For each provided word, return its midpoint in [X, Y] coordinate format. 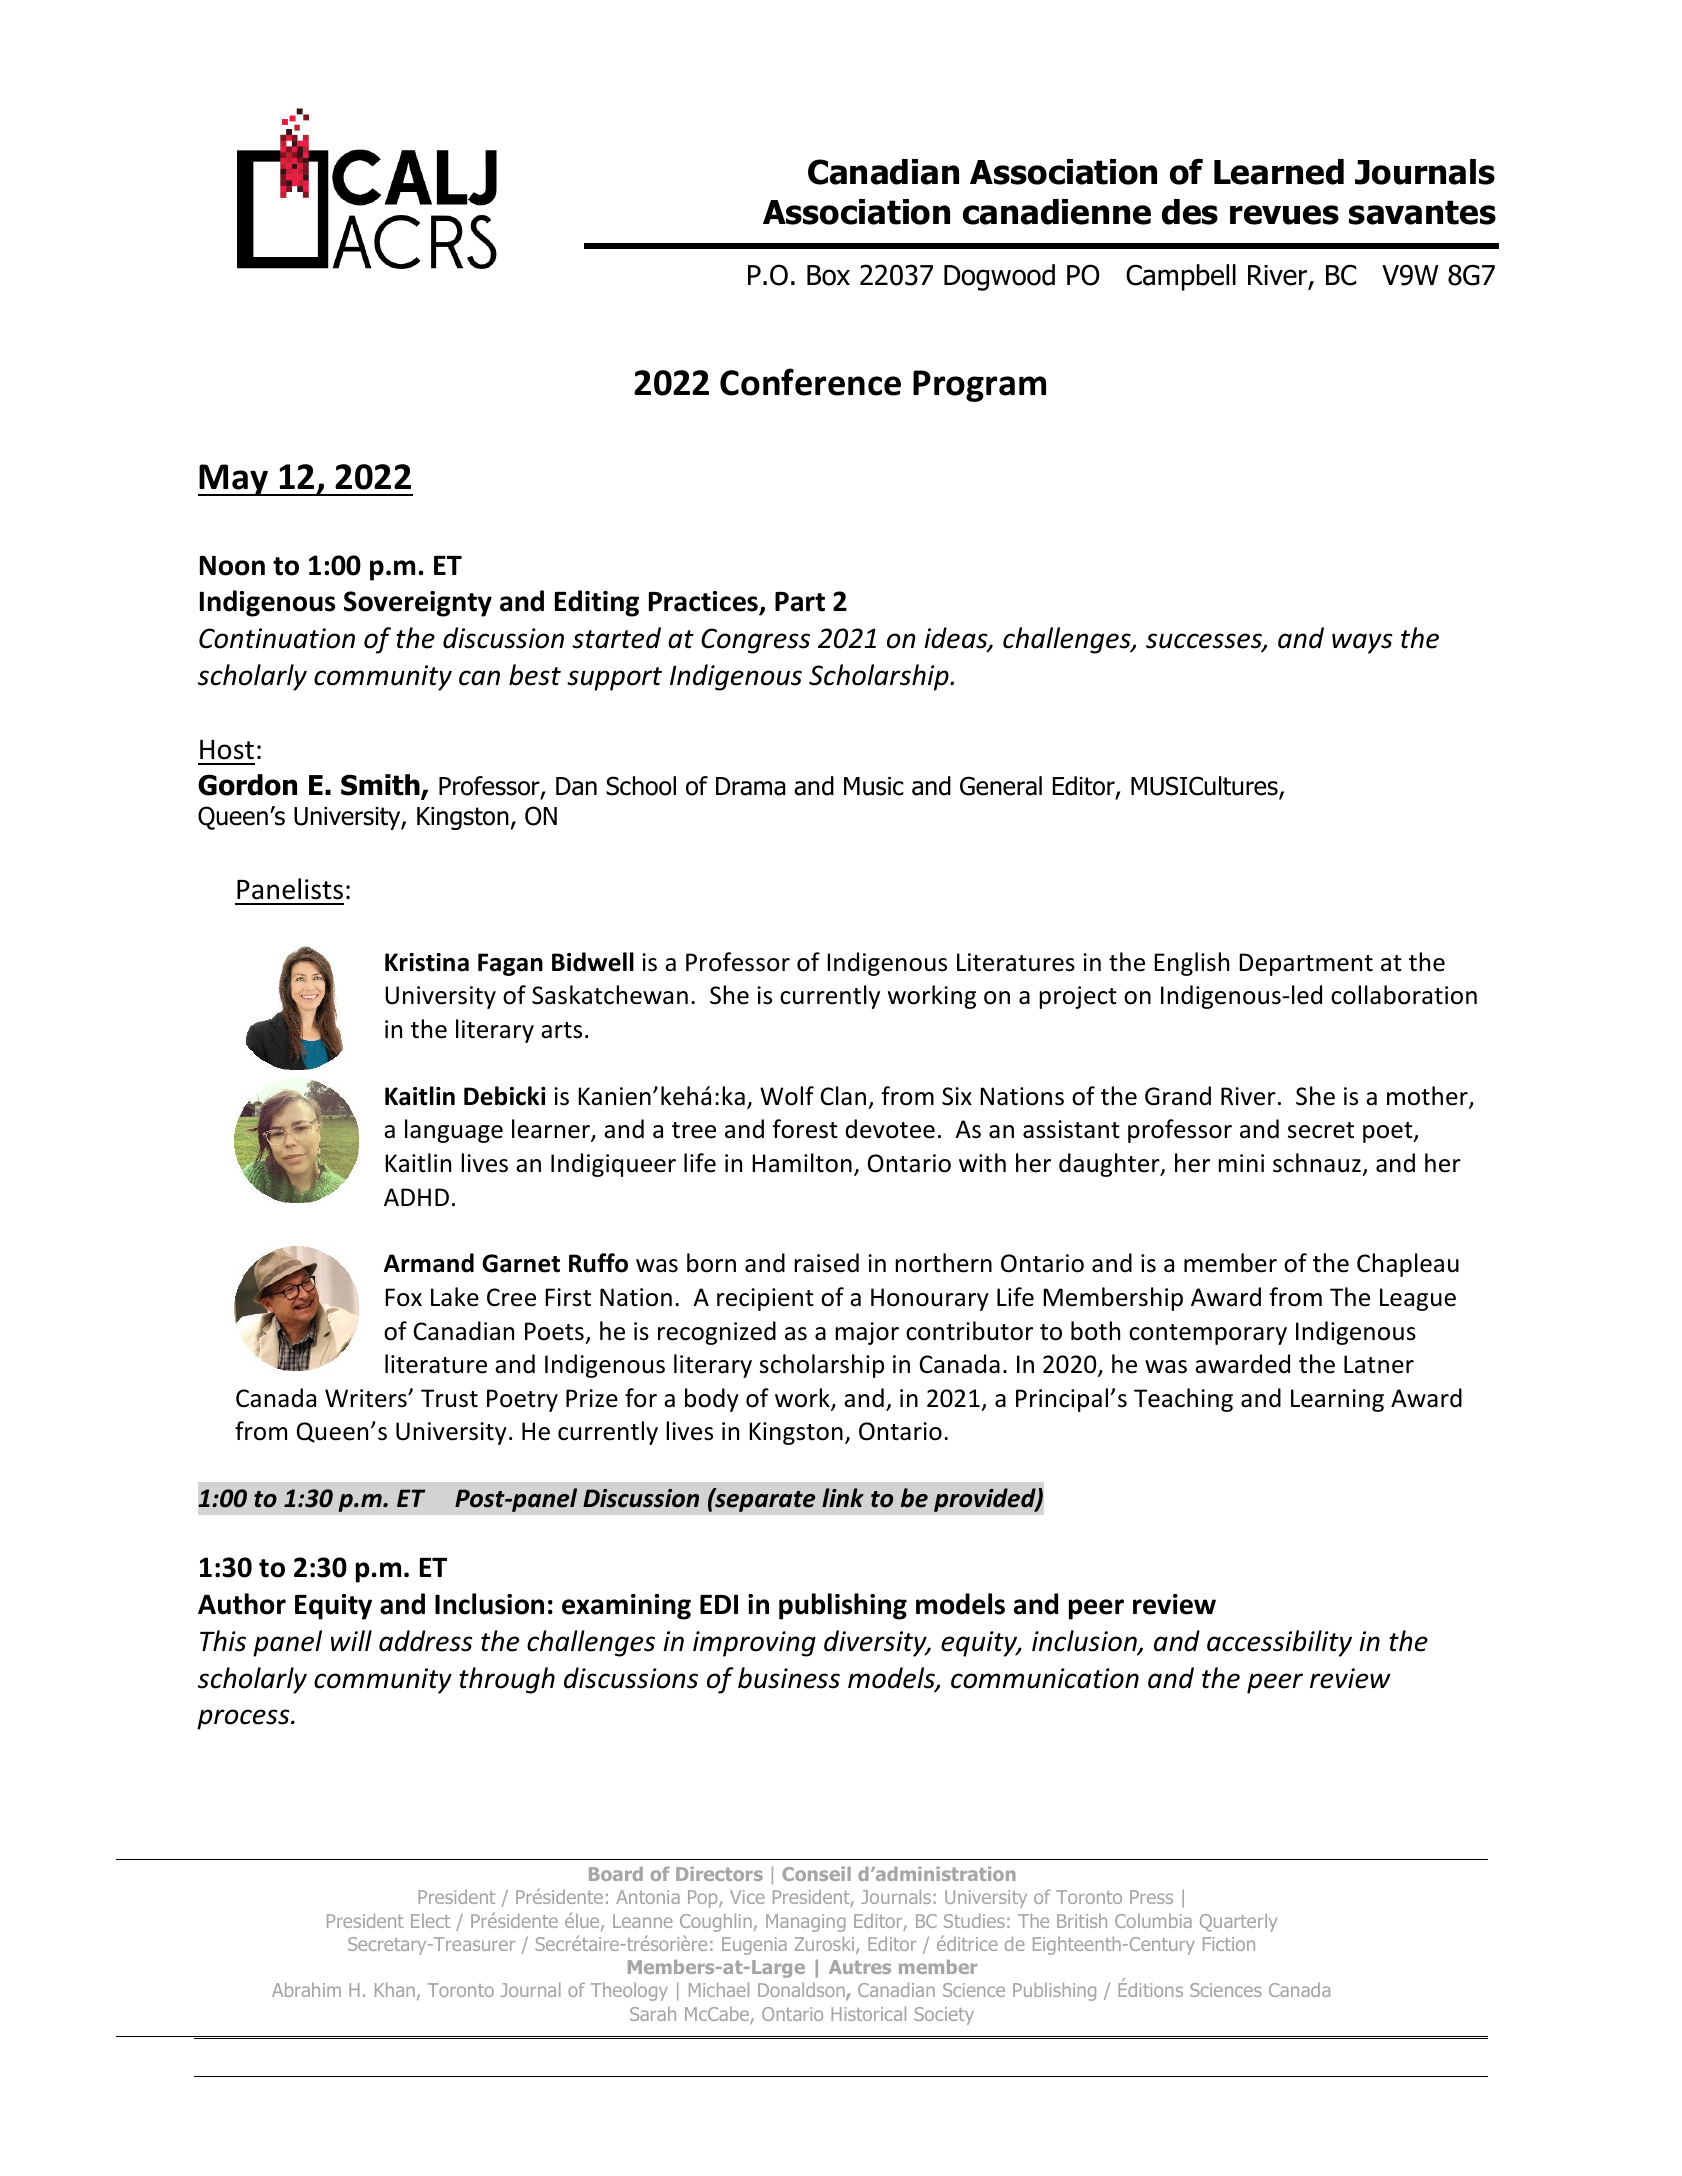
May [234, 480]
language [454, 1131]
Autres [860, 1967]
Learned [1279, 172]
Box [828, 275]
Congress [755, 641]
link [843, 1497]
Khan [395, 1990]
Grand [1178, 1096]
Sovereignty [418, 604]
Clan [843, 1096]
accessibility [1279, 1643]
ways [1362, 643]
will [351, 1640]
